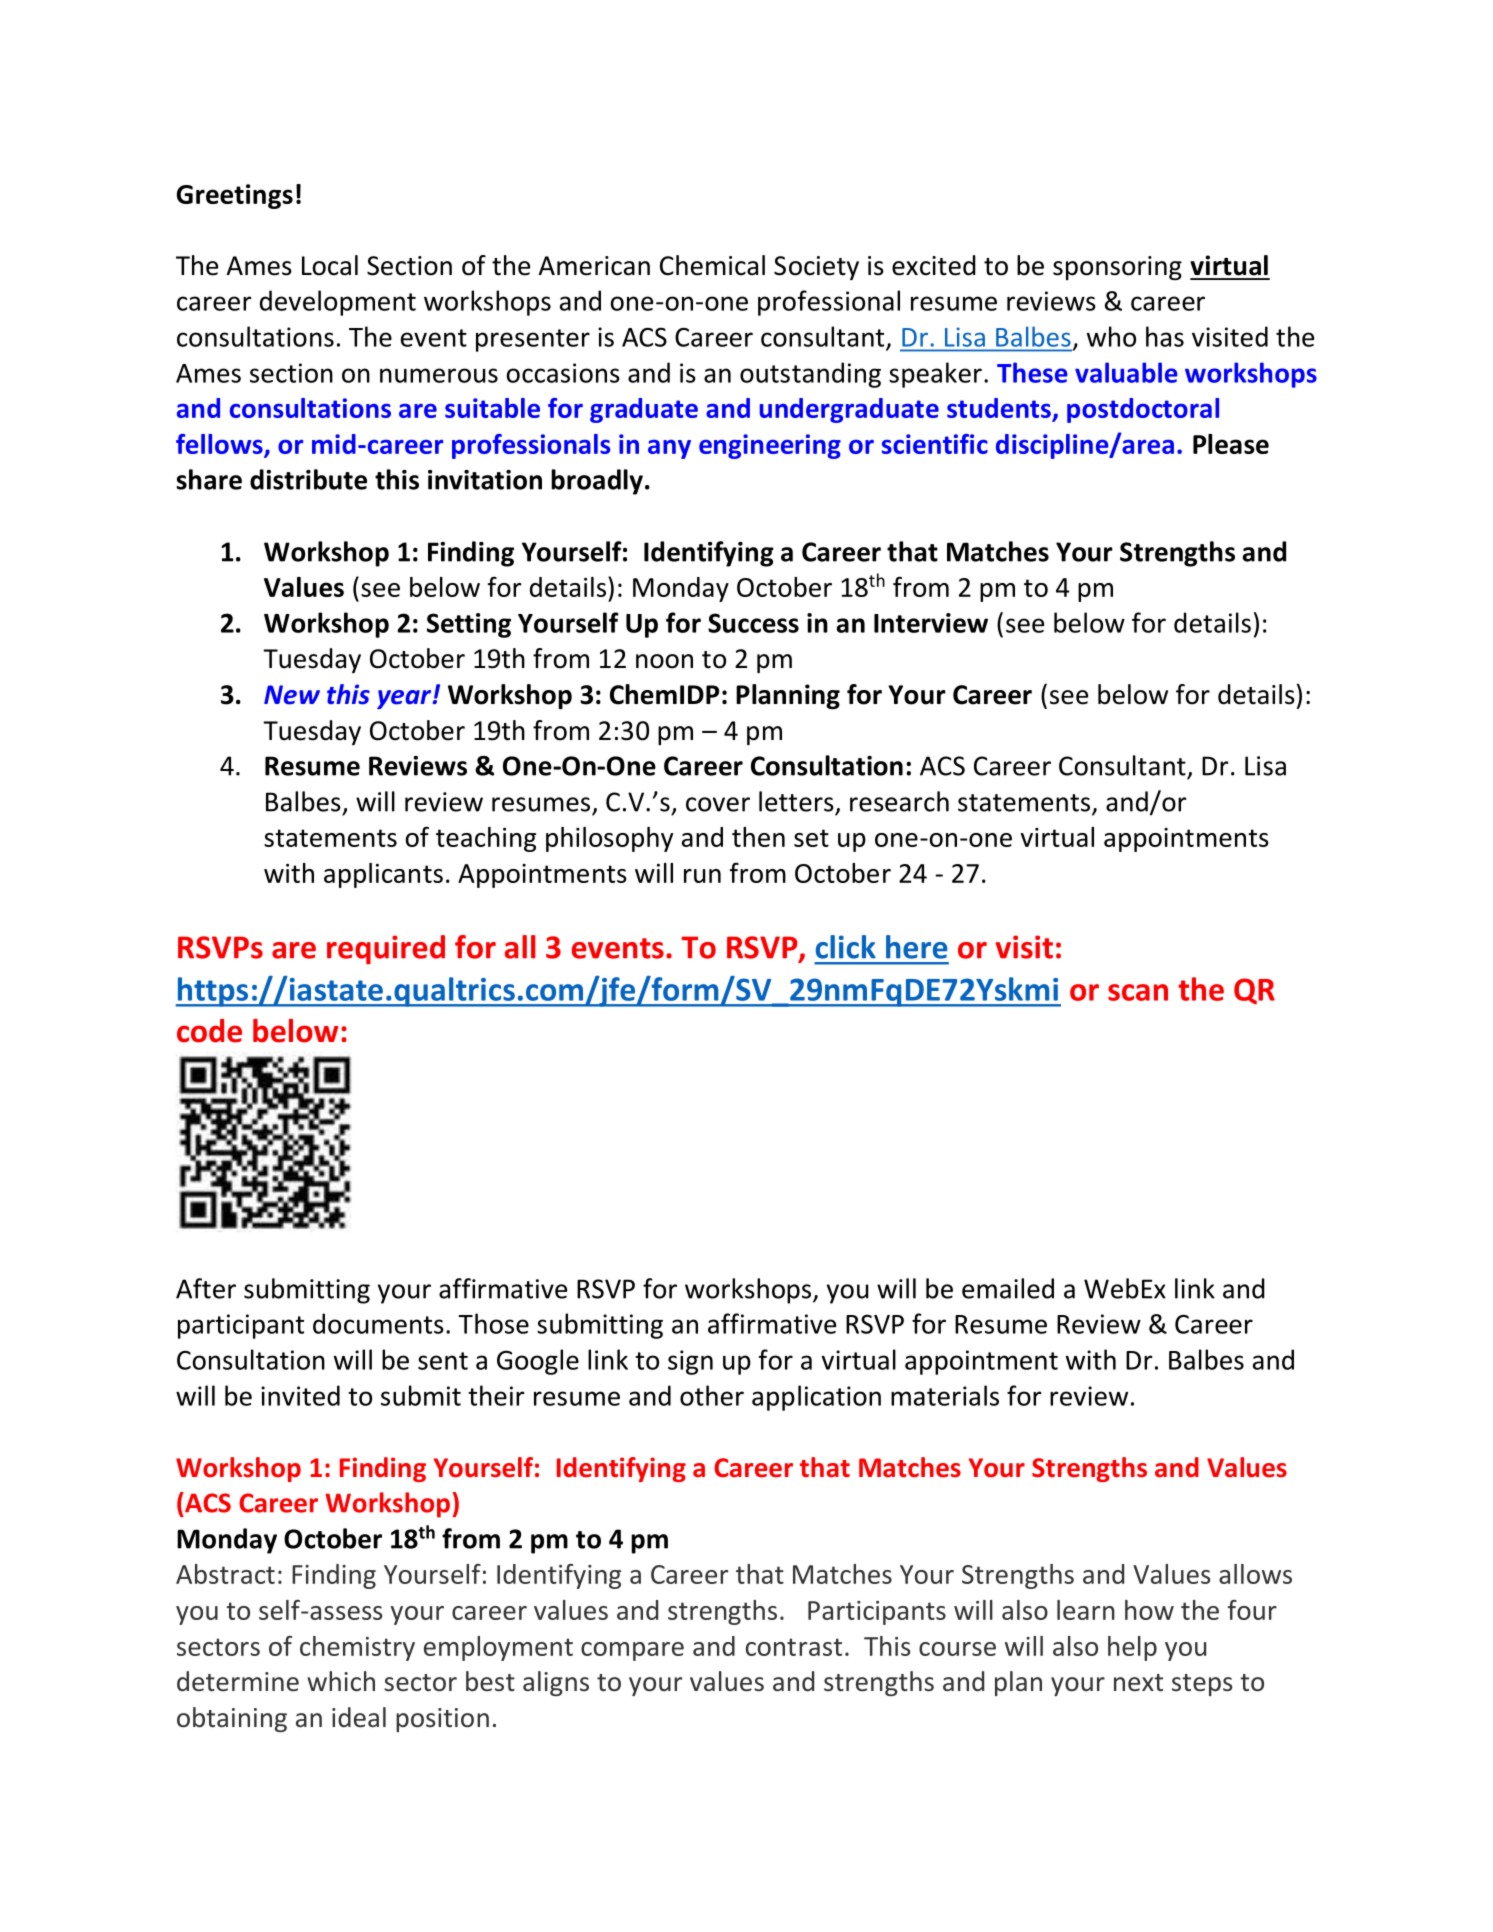  Describe the element at coordinates (330, 265) in the document. I see `Local` at that location.
